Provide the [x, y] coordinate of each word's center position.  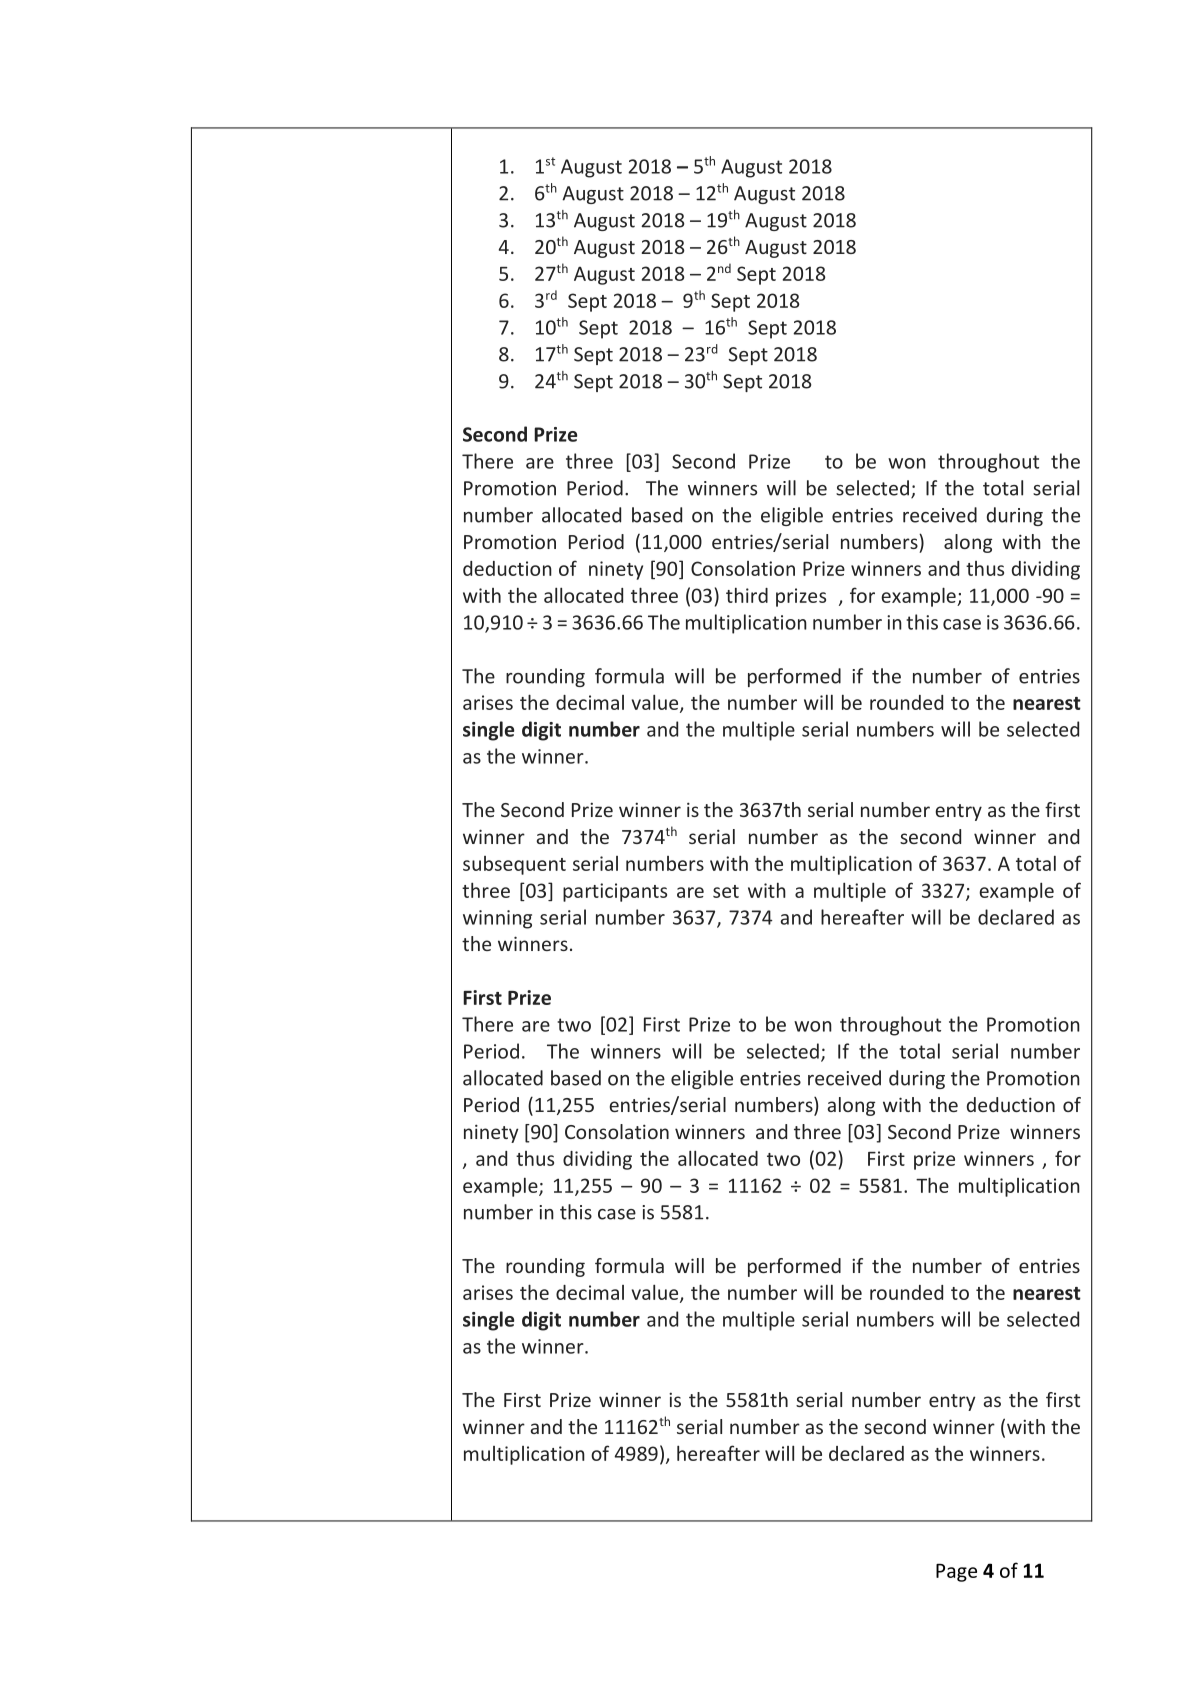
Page [956, 1573]
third [747, 595]
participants [615, 892]
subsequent [514, 865]
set [726, 891]
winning [497, 919]
